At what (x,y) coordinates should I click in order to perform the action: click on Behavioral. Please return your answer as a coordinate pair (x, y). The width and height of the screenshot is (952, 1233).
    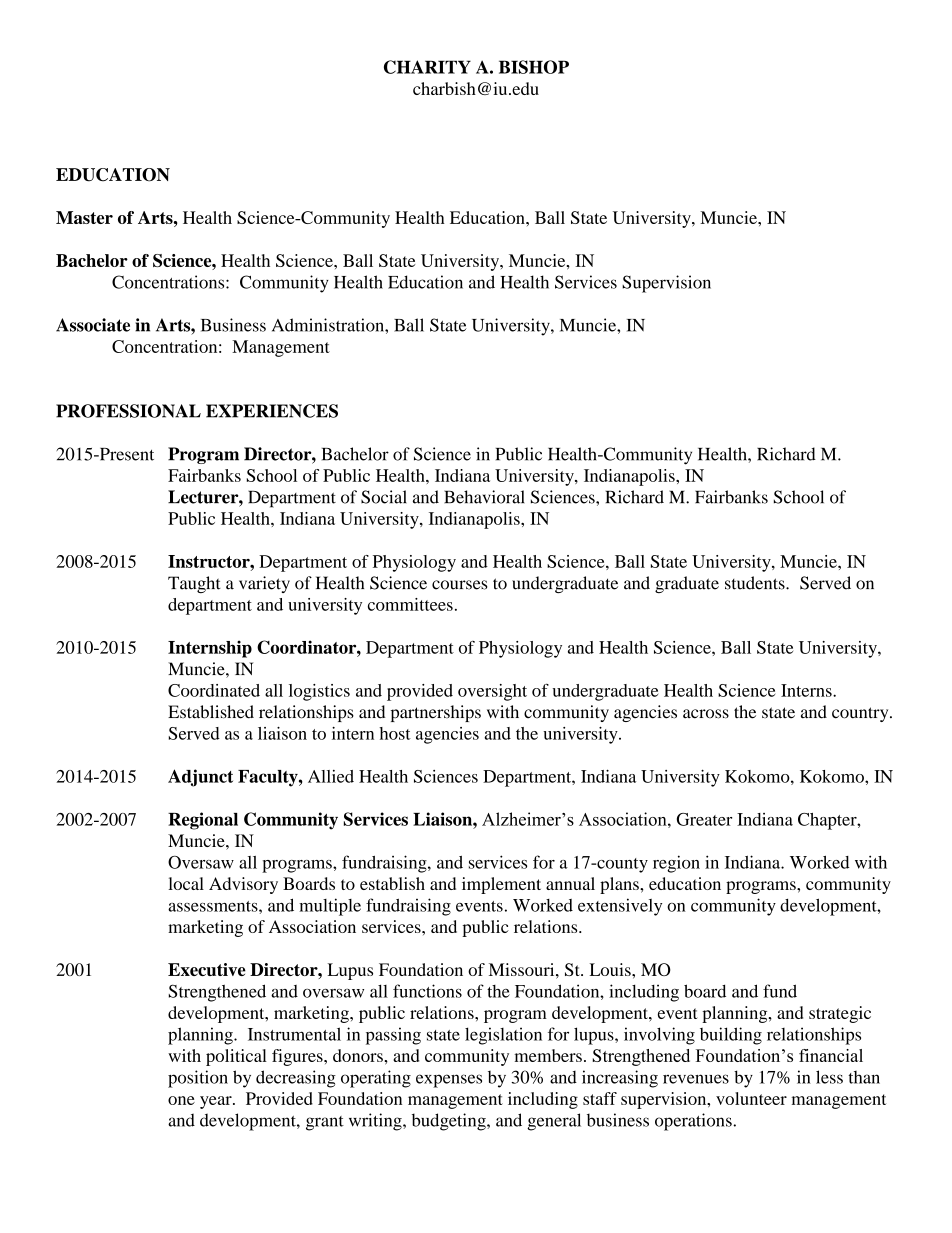
    Looking at the image, I should click on (484, 497).
